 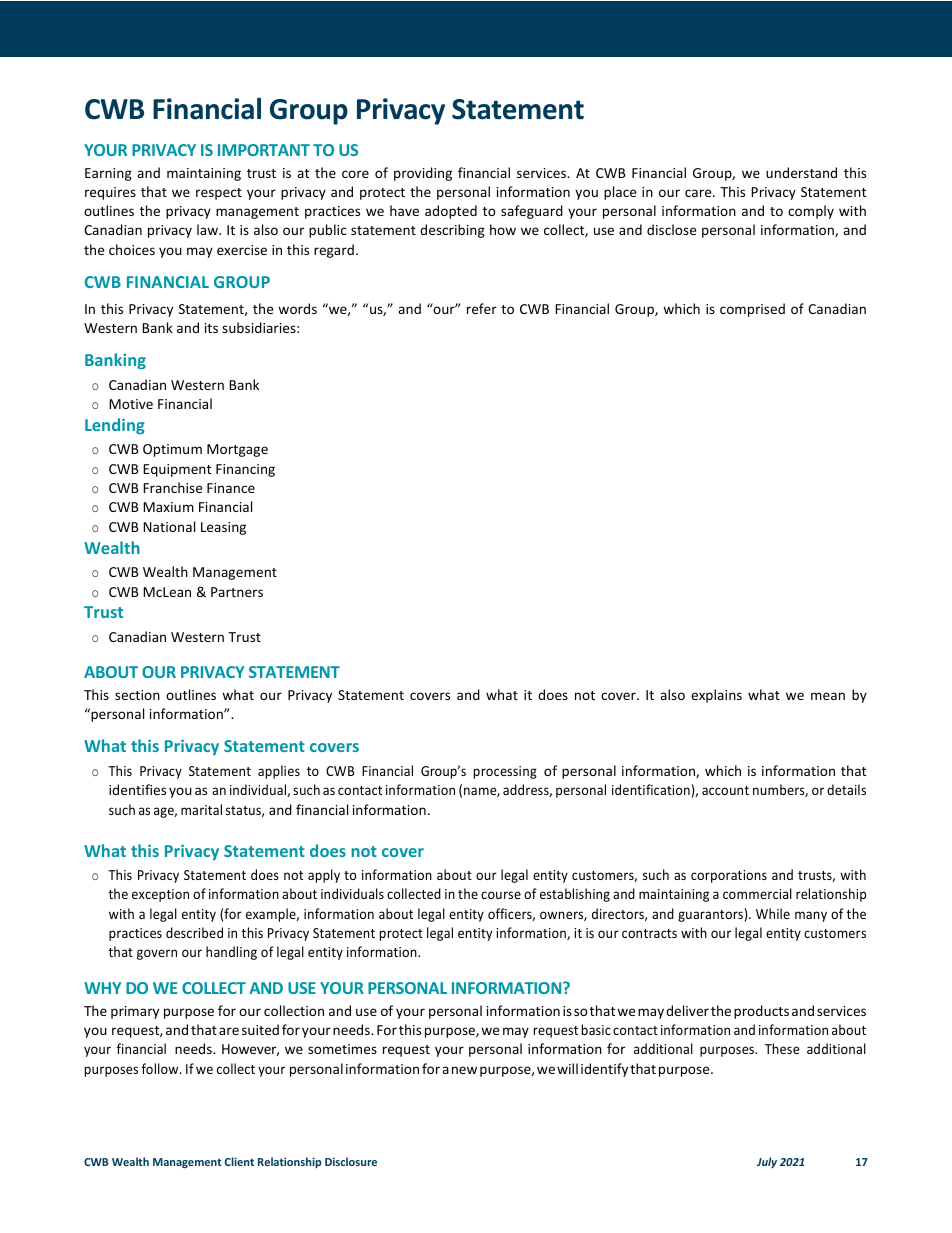 I want to click on exception, so click(x=160, y=895).
